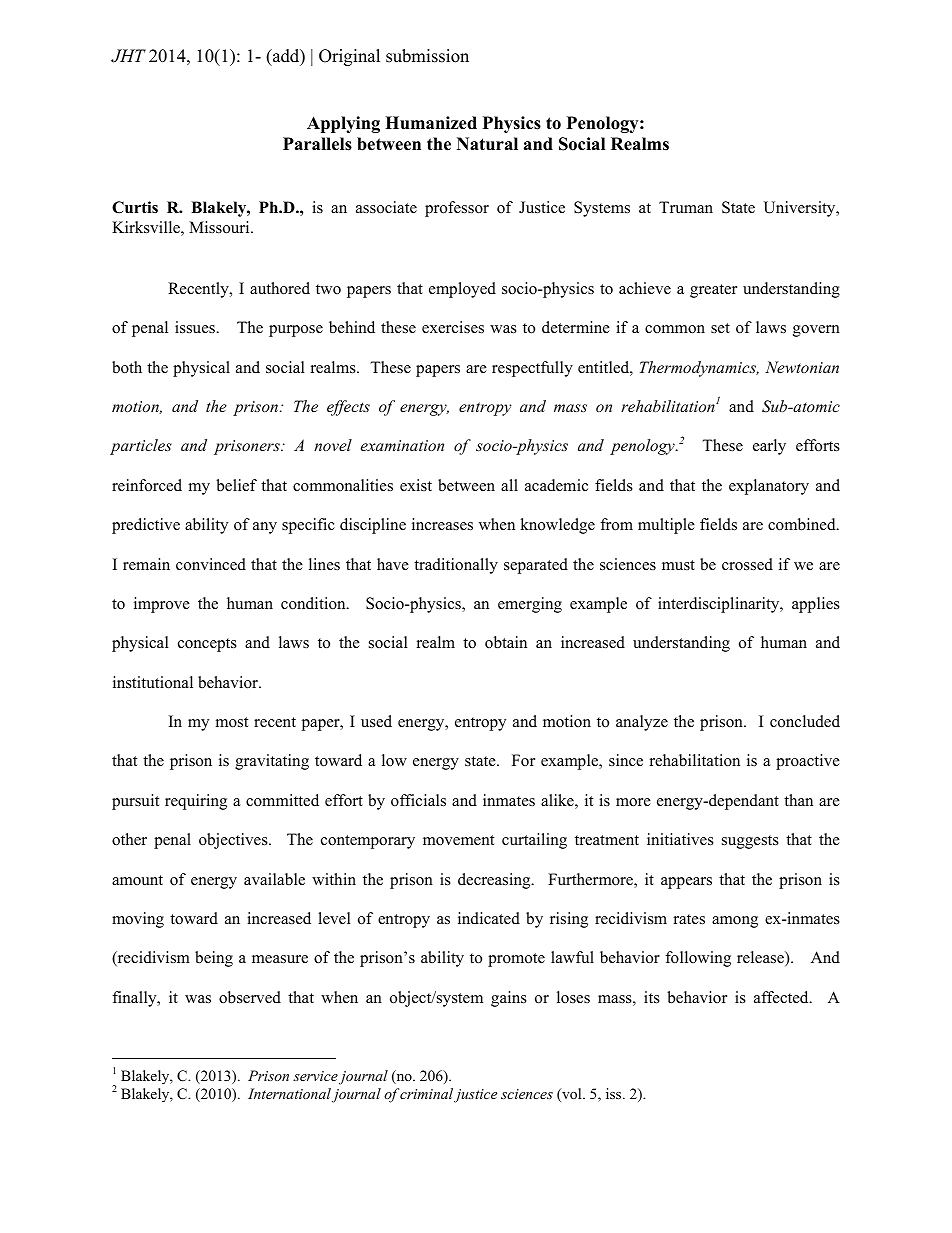  What do you see at coordinates (232, 722) in the screenshot?
I see `most` at bounding box center [232, 722].
